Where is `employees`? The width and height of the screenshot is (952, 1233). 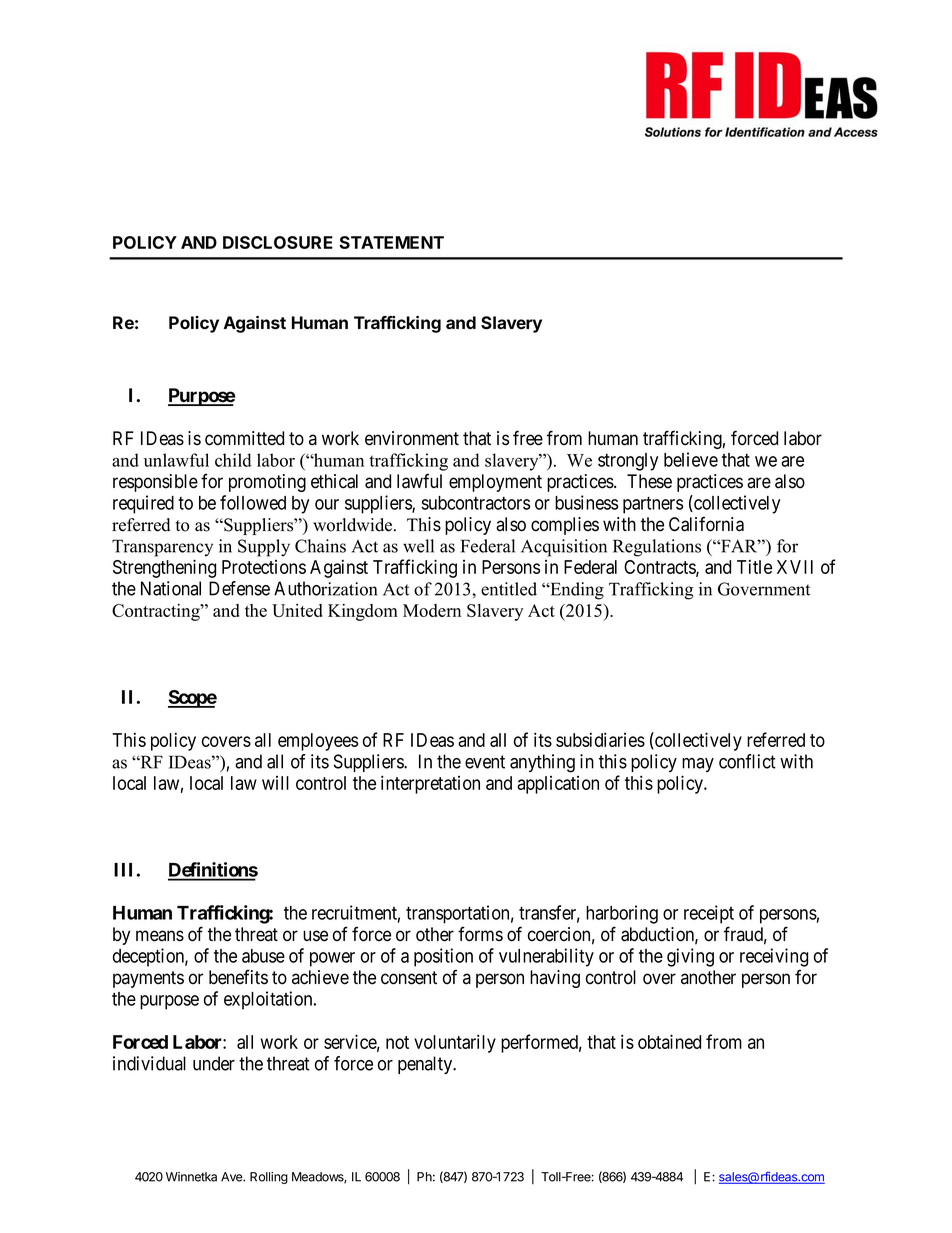
employees is located at coordinates (318, 742).
